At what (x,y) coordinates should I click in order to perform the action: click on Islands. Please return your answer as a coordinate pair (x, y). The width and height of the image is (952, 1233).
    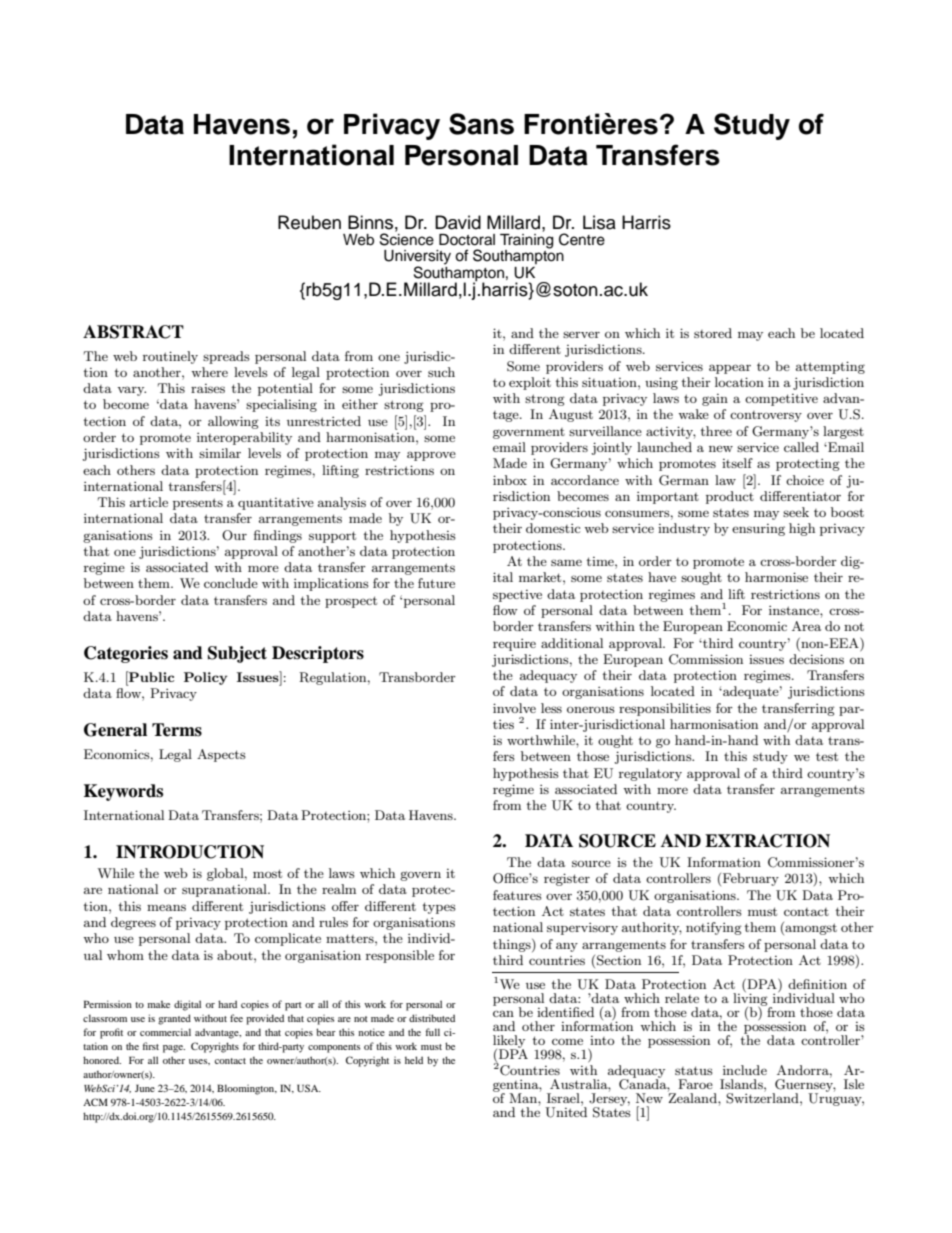
    Looking at the image, I should click on (742, 1084).
